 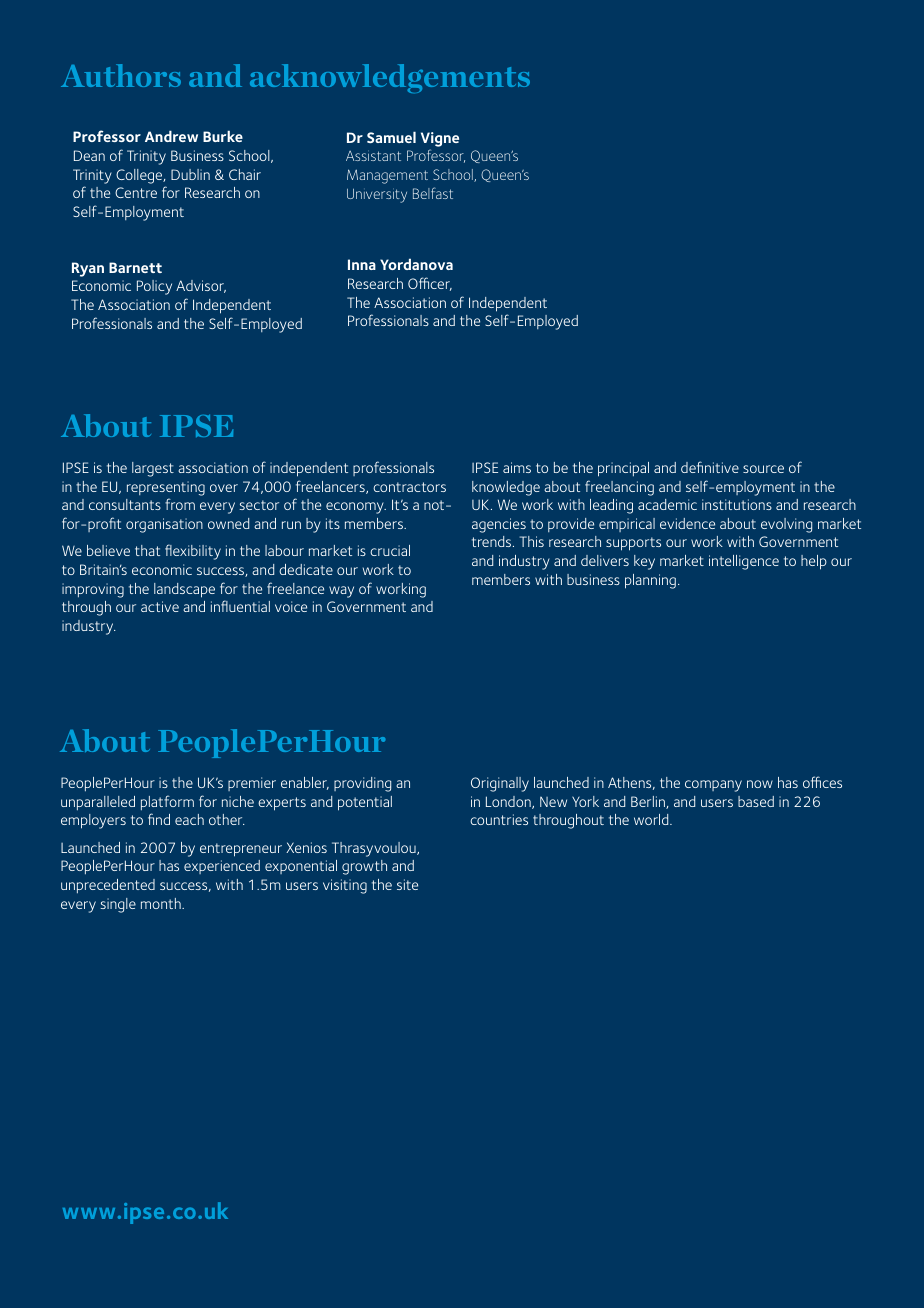 I want to click on definitive, so click(x=710, y=467).
